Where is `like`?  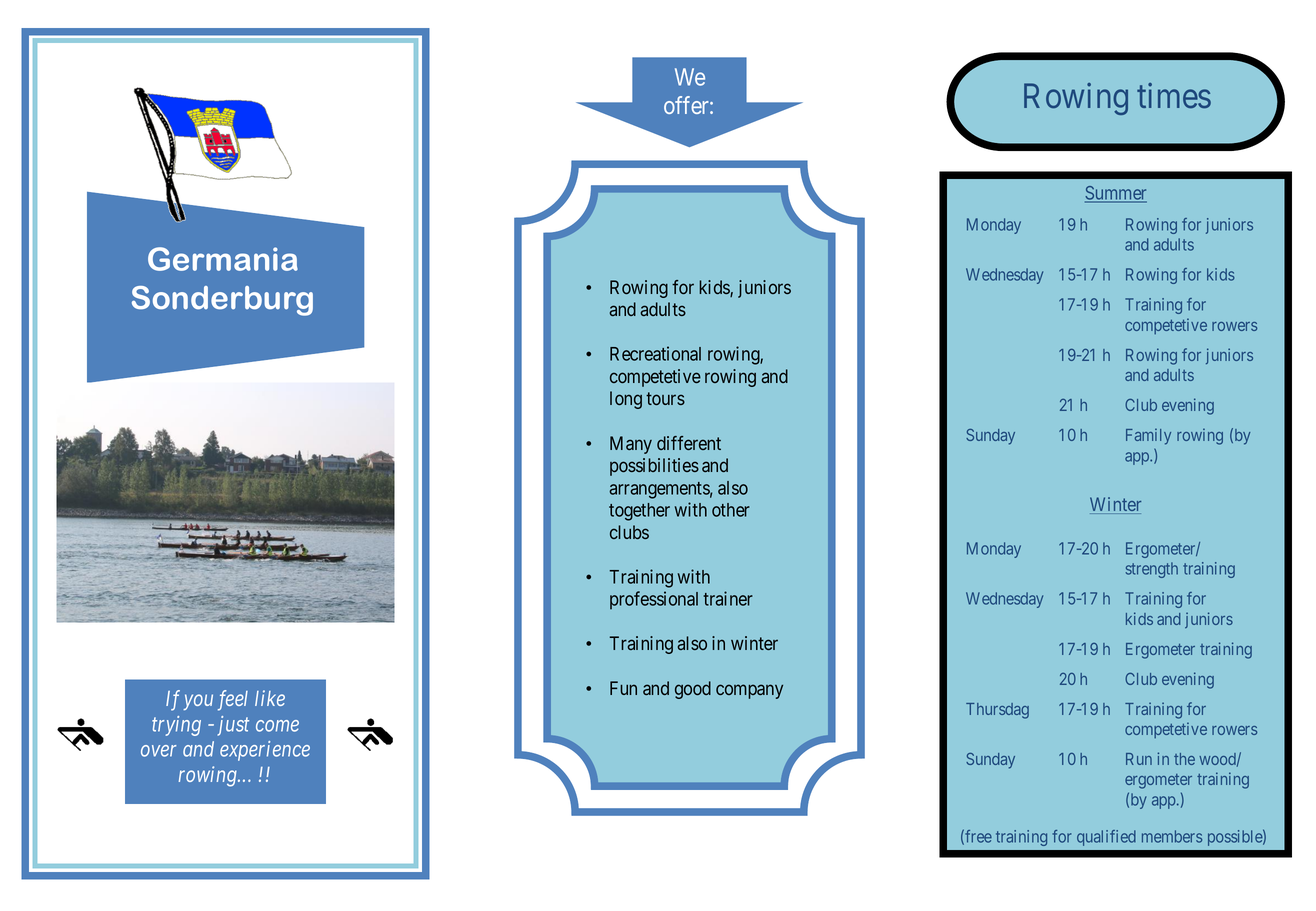
like is located at coordinates (270, 698).
